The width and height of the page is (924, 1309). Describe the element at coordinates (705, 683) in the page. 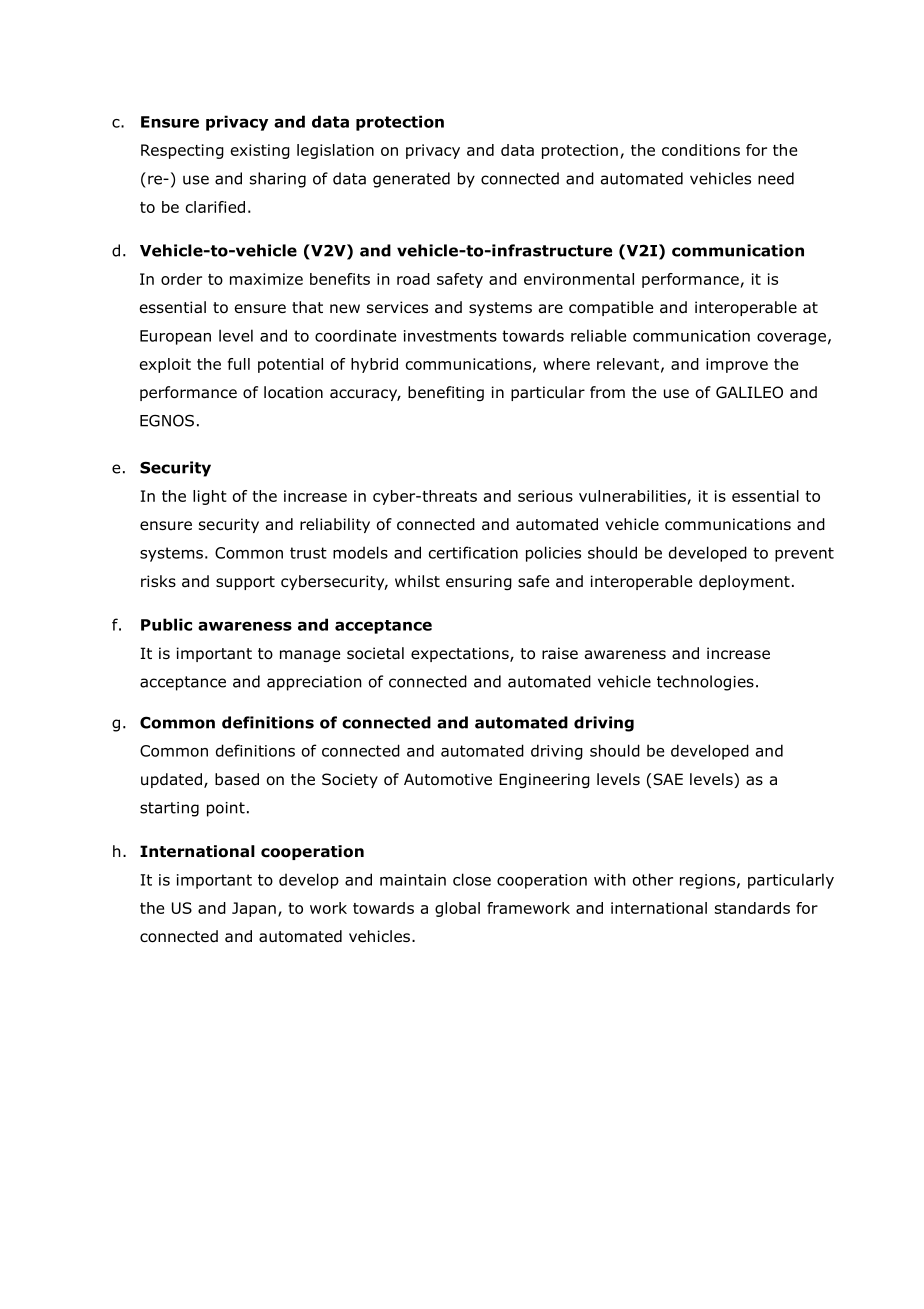

I see `technologies` at that location.
